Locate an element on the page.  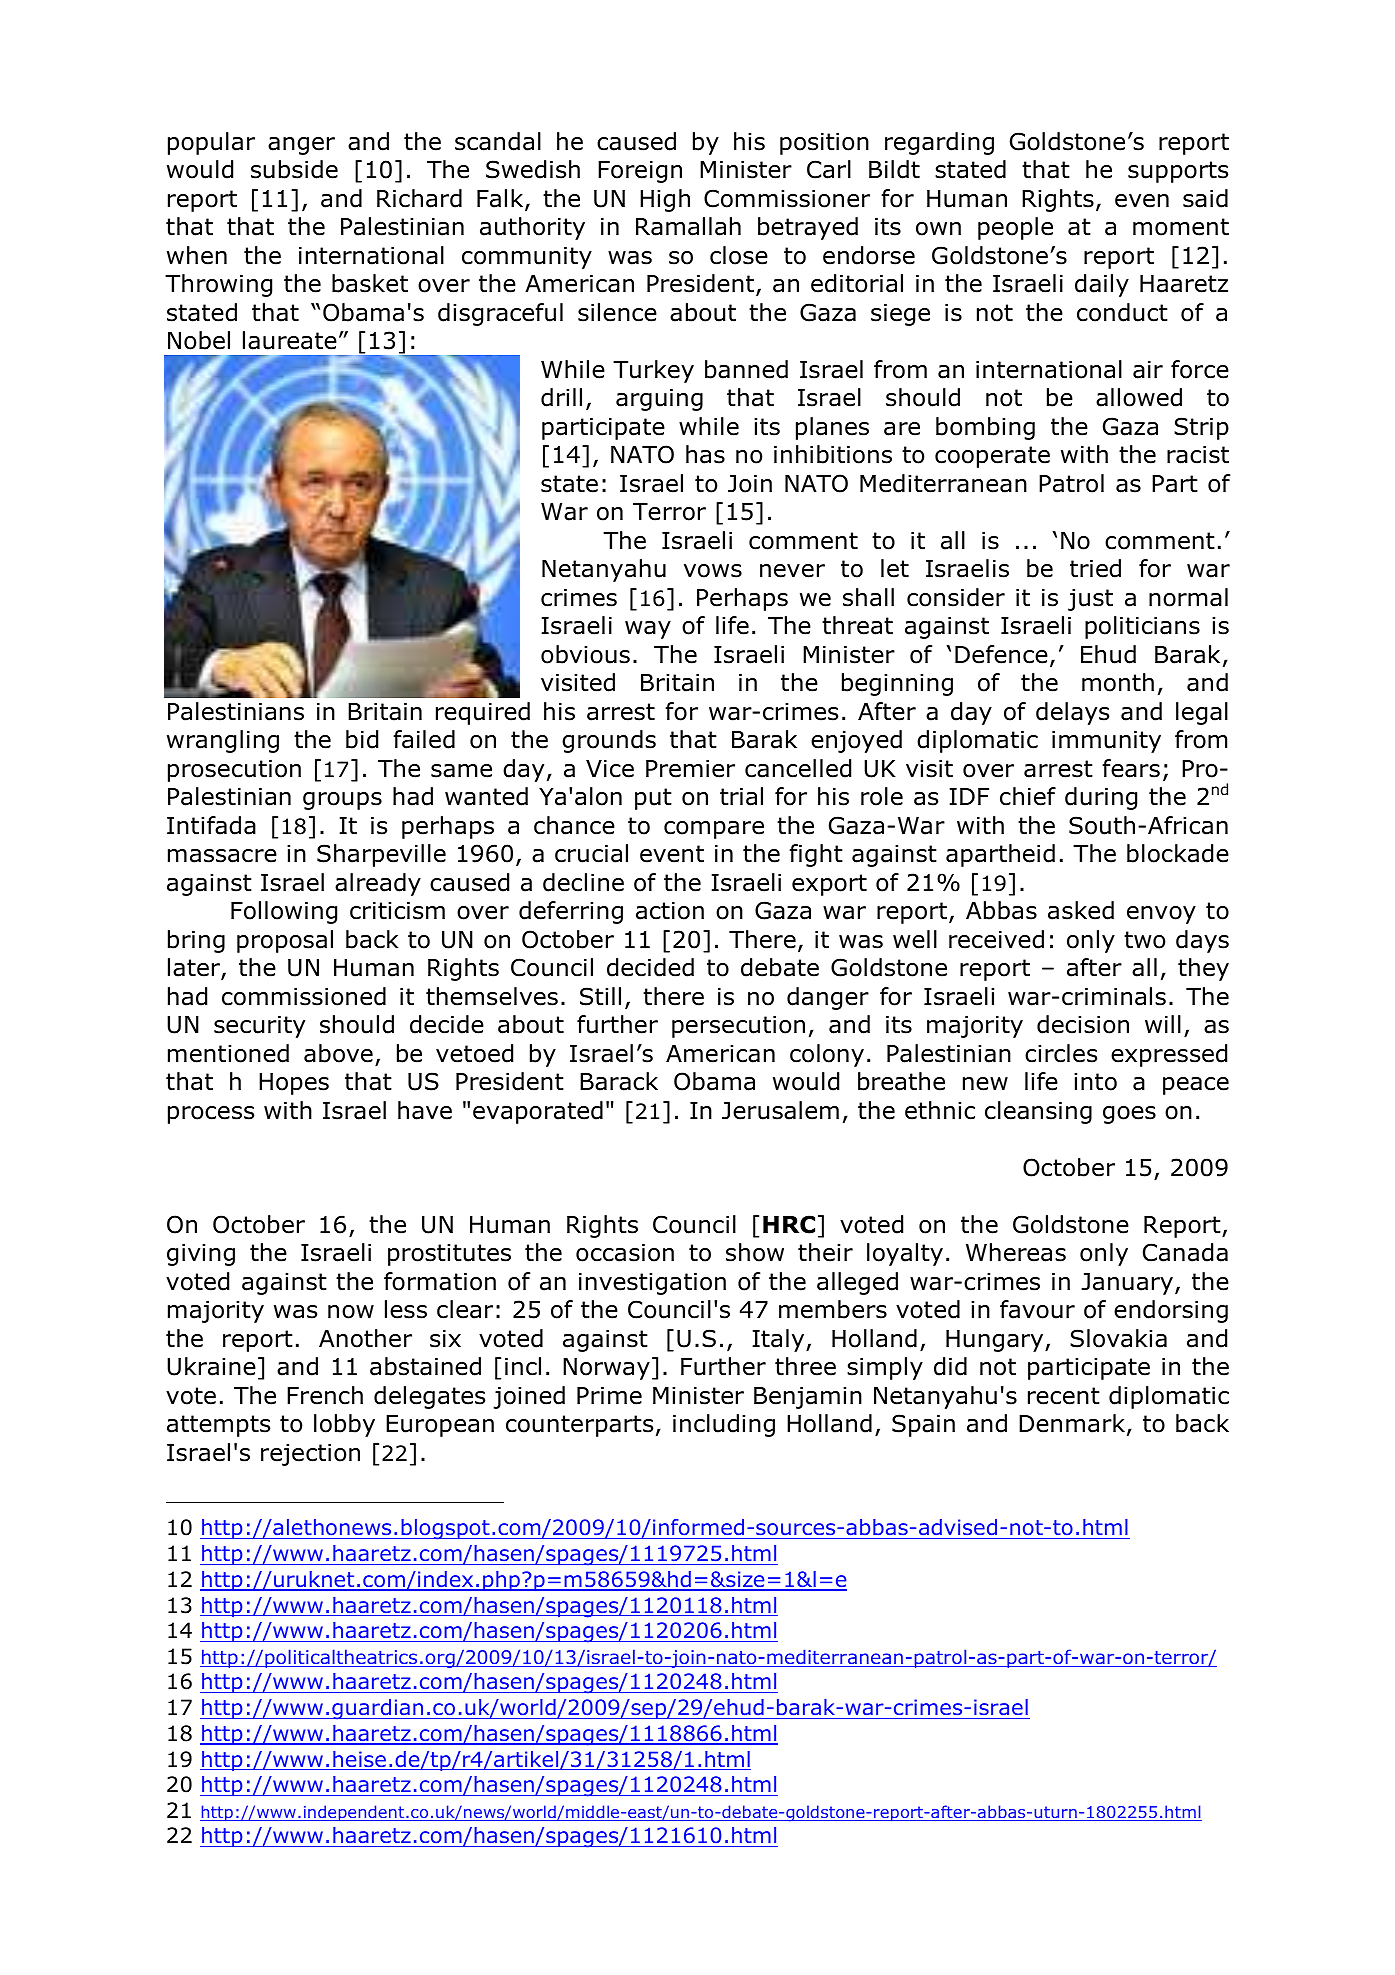
vows is located at coordinates (713, 571).
